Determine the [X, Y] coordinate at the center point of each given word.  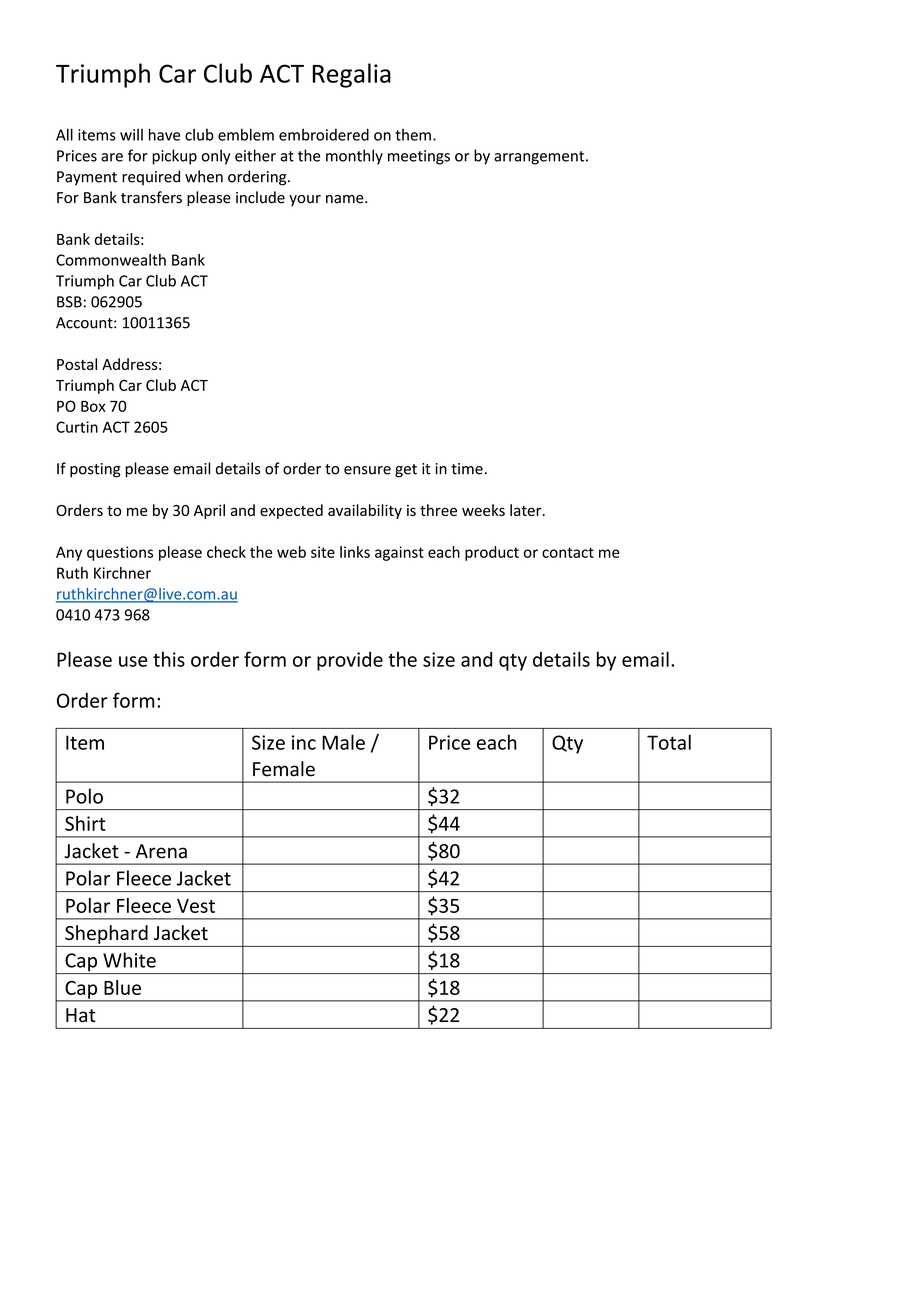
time [467, 469]
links [355, 552]
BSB [69, 302]
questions [120, 553]
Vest [196, 906]
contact [568, 552]
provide [350, 661]
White [129, 960]
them [413, 135]
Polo [84, 796]
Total [669, 742]
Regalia [351, 75]
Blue [122, 987]
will [131, 134]
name [346, 199]
